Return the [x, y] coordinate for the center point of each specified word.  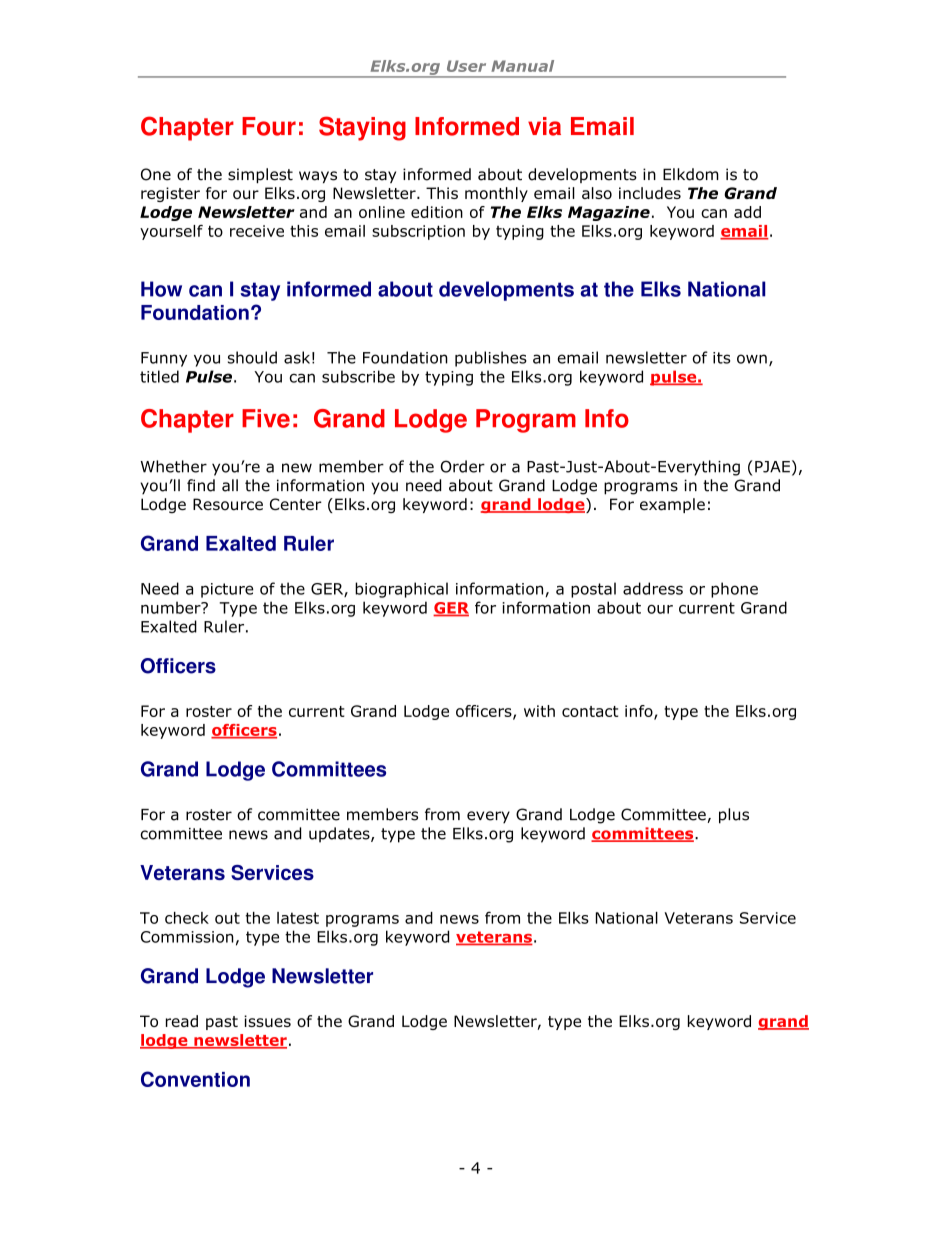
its [721, 358]
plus [734, 816]
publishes [491, 359]
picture [227, 590]
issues [267, 1021]
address [653, 588]
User [466, 66]
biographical [401, 590]
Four [269, 126]
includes [650, 193]
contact [590, 711]
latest [298, 918]
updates [340, 835]
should [252, 357]
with [539, 711]
